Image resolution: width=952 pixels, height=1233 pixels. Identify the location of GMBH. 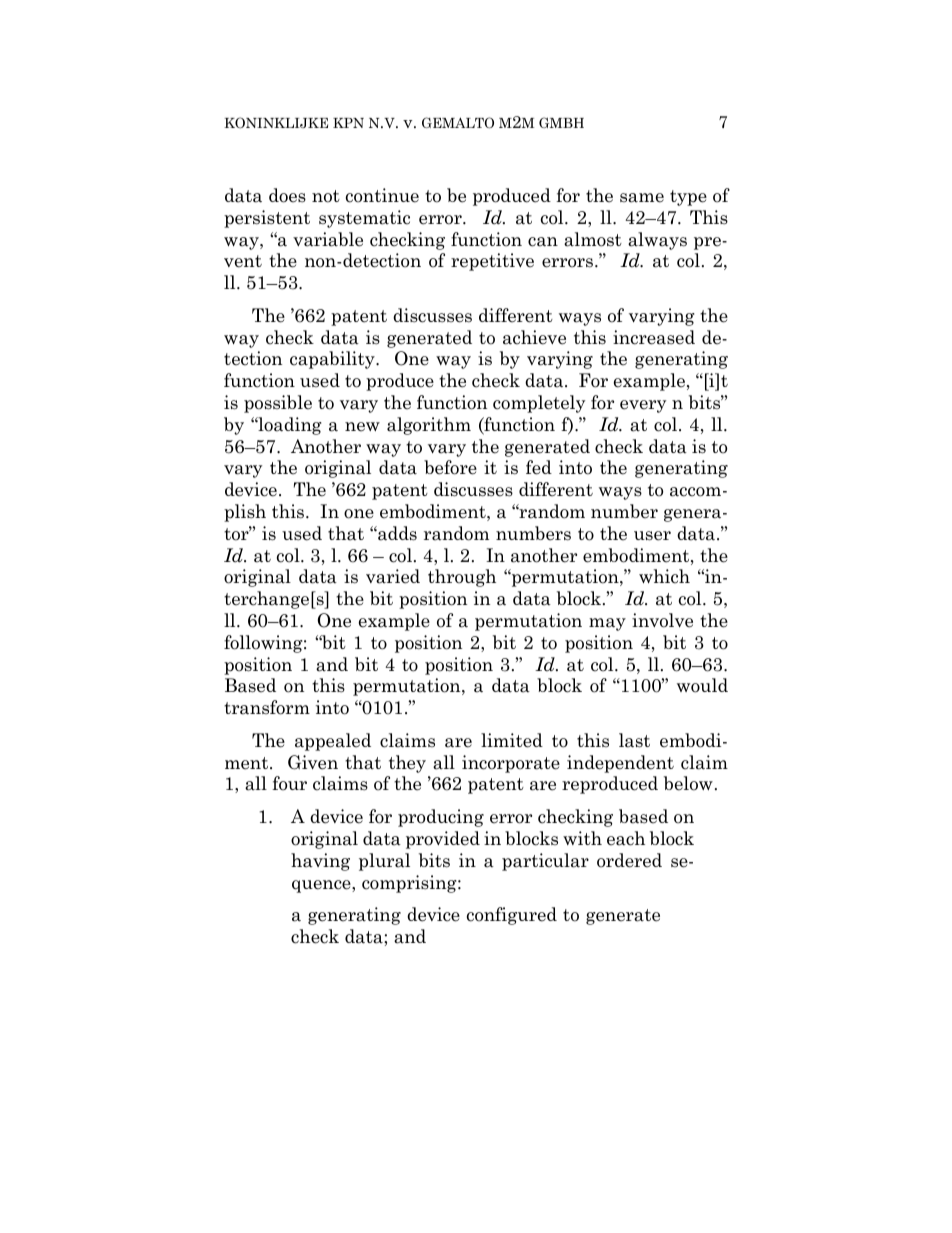
(561, 122).
